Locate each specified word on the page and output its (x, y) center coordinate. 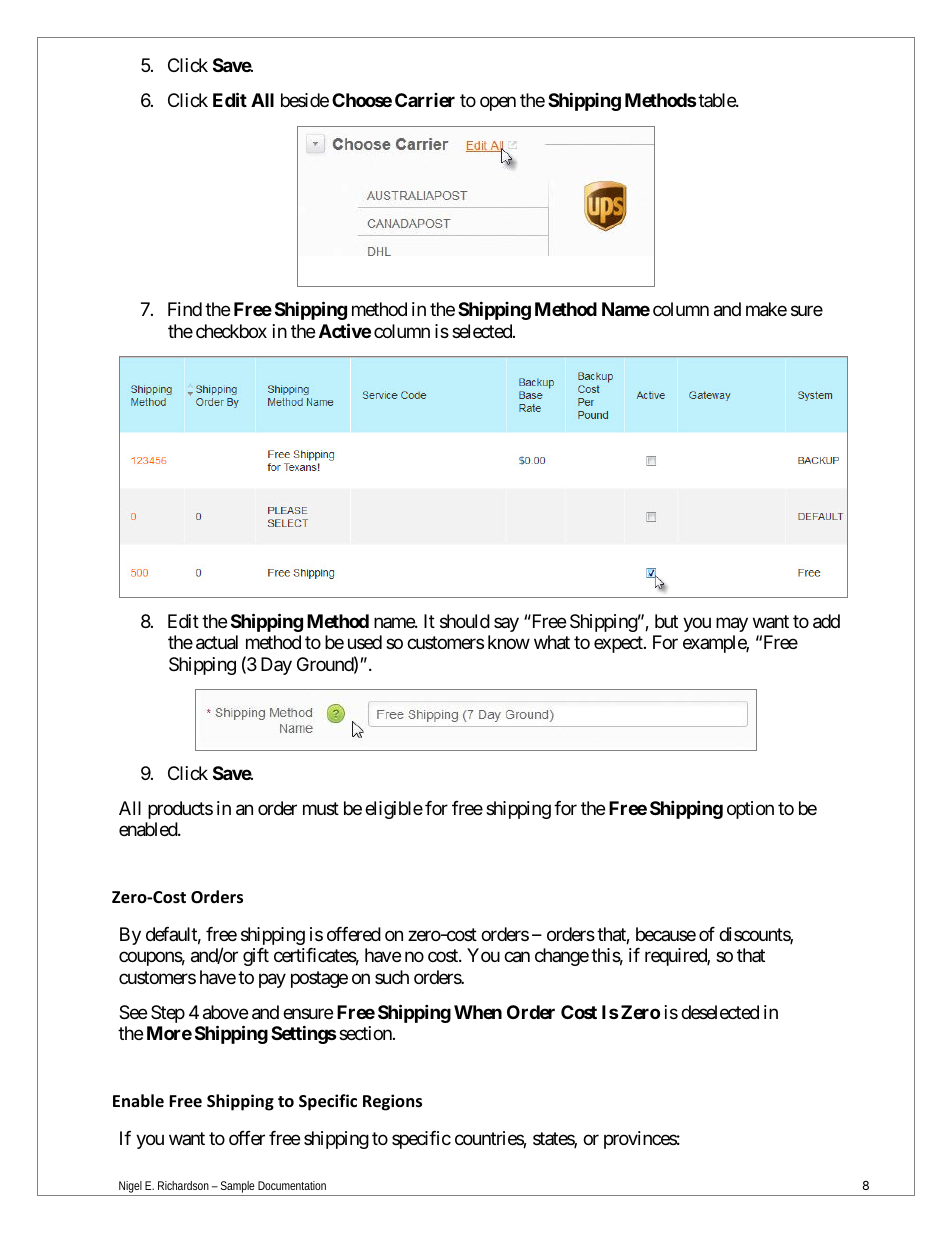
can (517, 957)
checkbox (231, 331)
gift (256, 957)
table (716, 100)
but (666, 621)
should (465, 621)
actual (217, 642)
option (750, 810)
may (732, 624)
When (478, 1012)
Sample (237, 1188)
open (498, 104)
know (509, 642)
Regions (392, 1102)
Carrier (425, 100)
